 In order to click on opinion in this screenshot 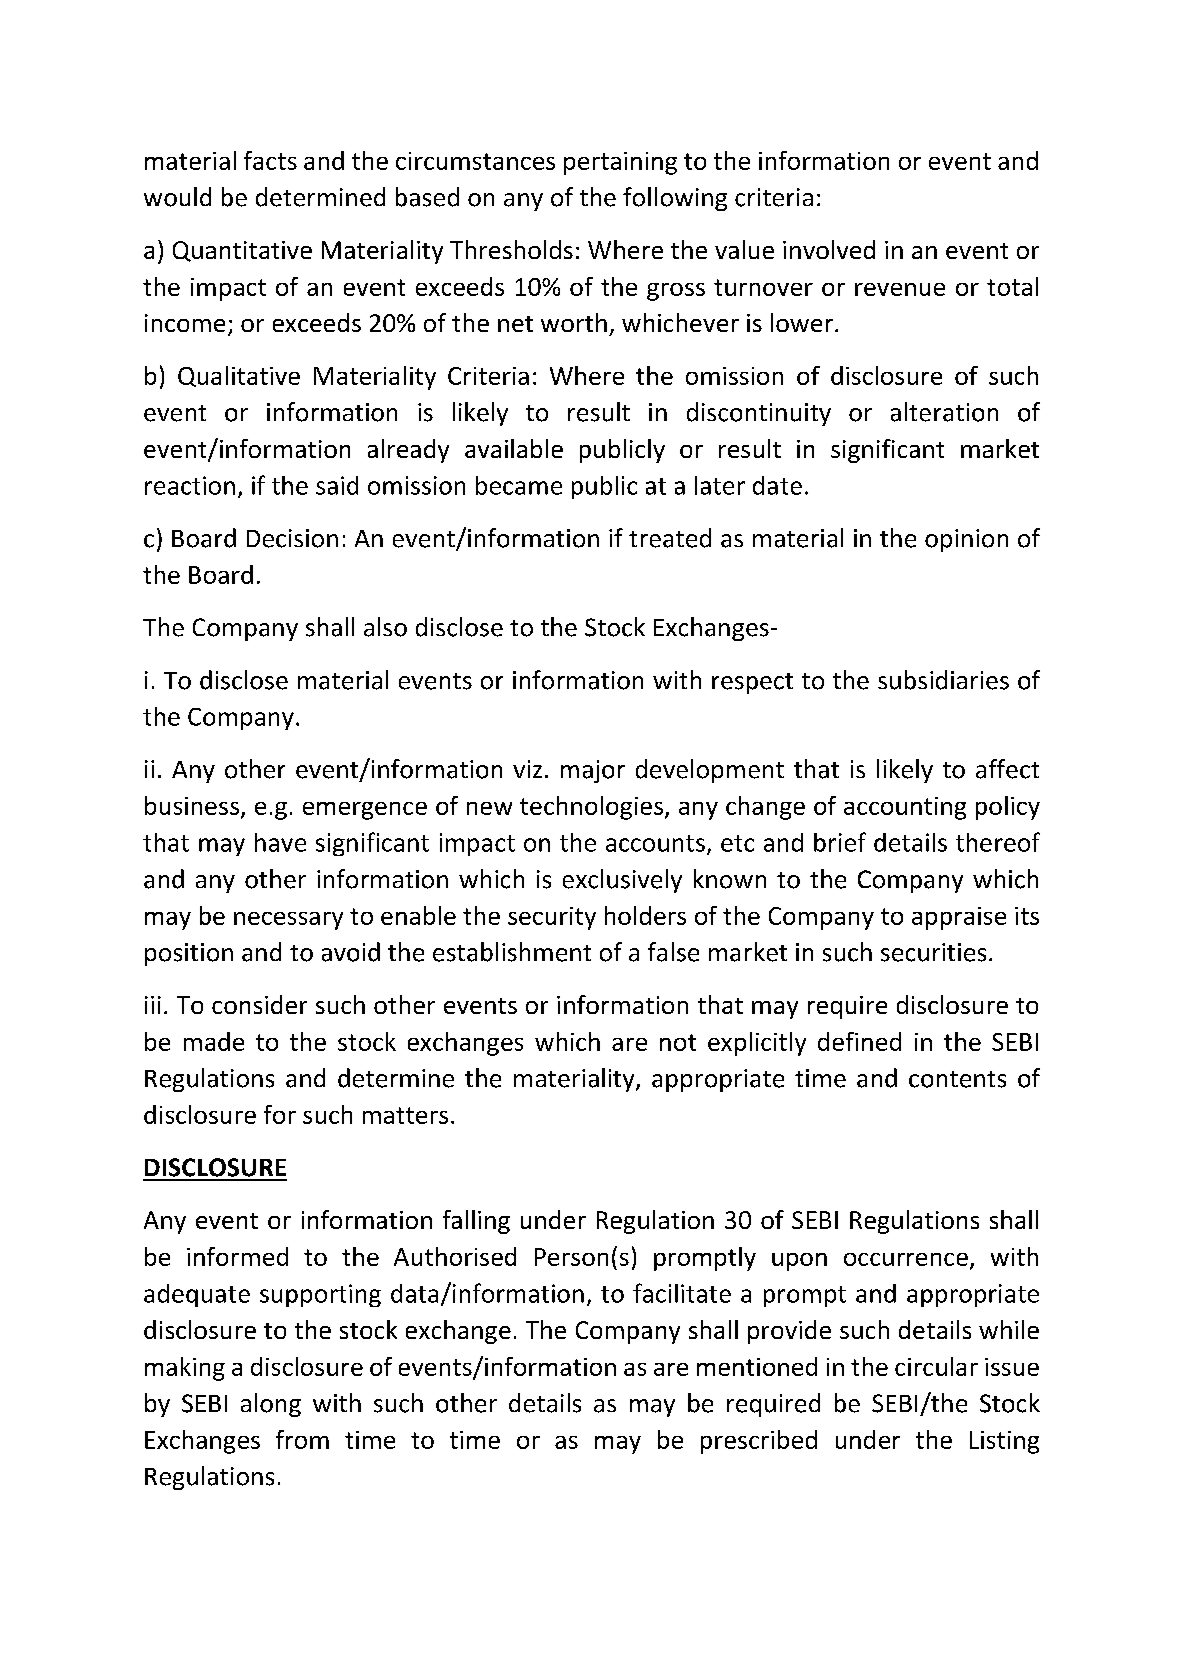, I will do `click(966, 540)`.
